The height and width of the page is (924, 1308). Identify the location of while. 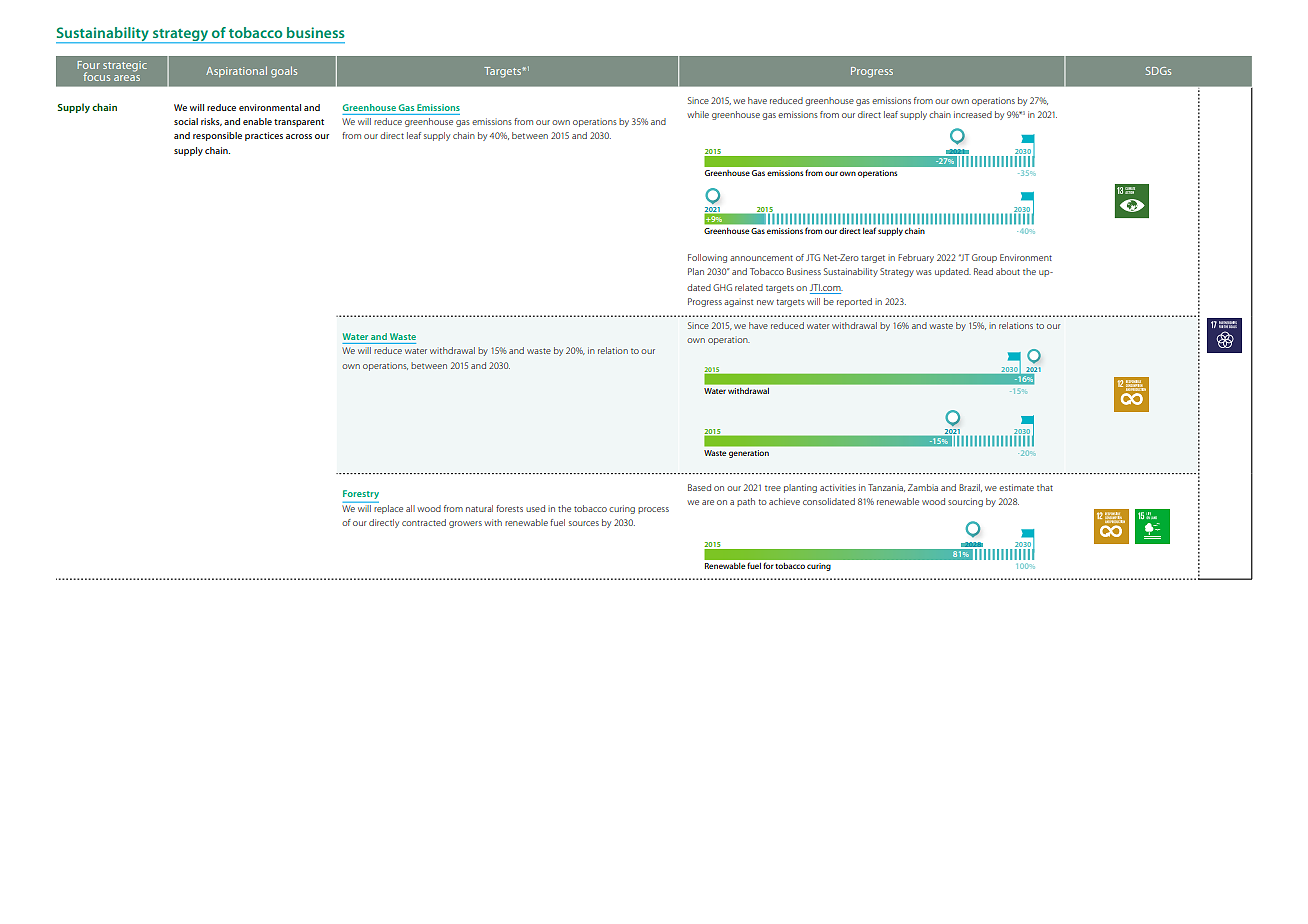
(698, 114).
